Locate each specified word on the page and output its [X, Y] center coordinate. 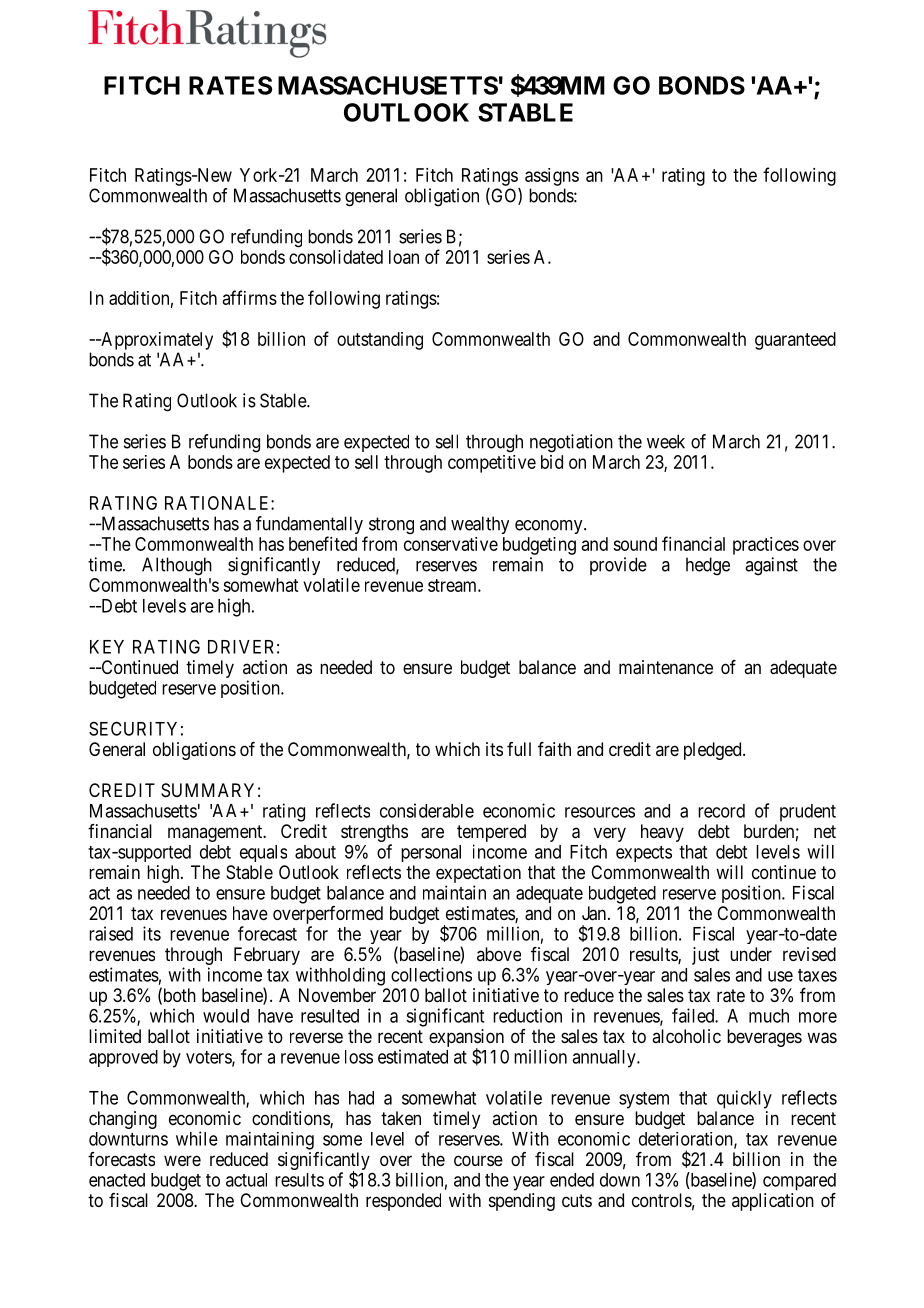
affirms [250, 297]
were [182, 1160]
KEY [107, 647]
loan [404, 257]
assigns [552, 177]
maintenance [666, 667]
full [519, 749]
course [478, 1160]
